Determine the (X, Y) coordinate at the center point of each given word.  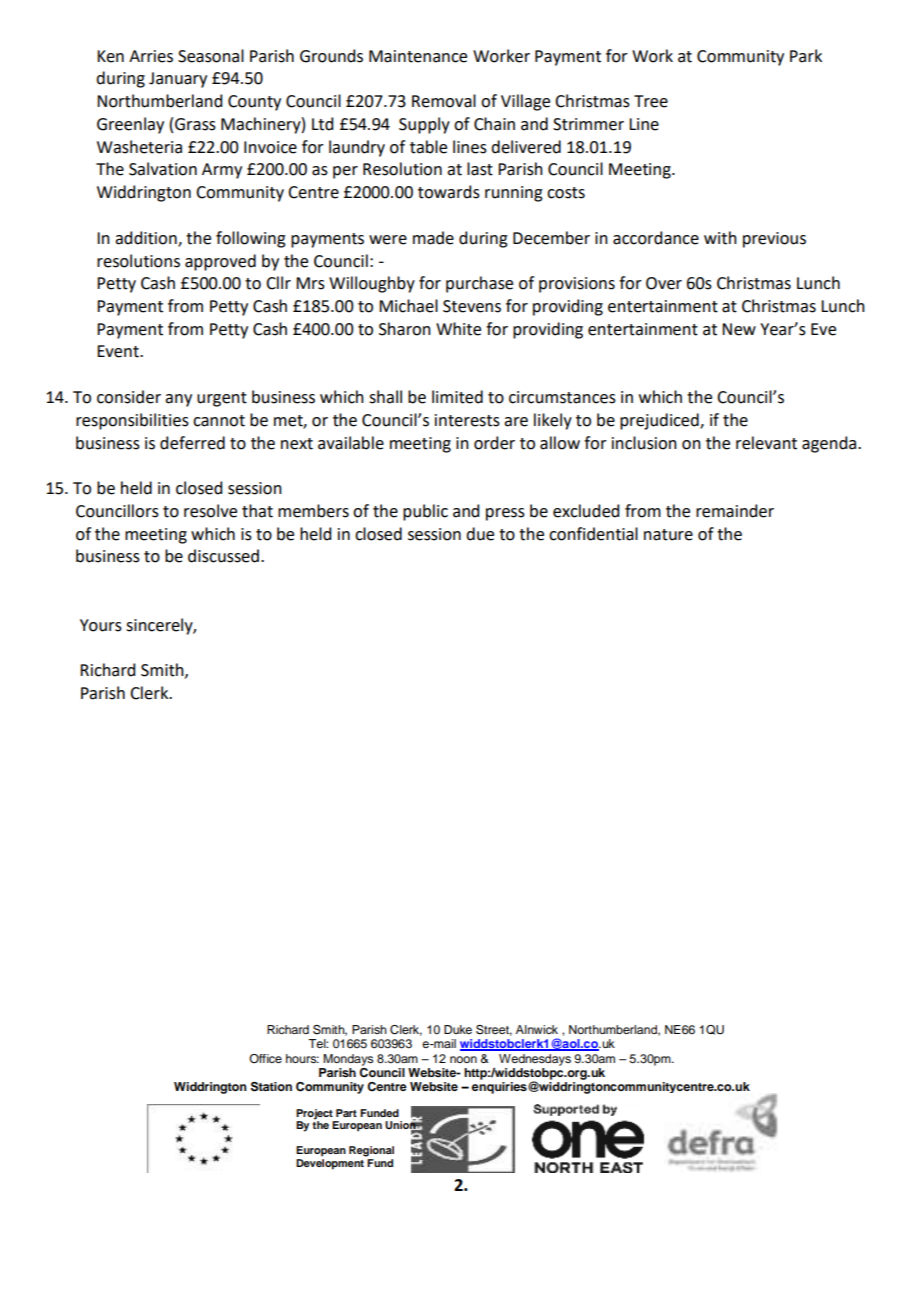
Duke (458, 1029)
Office (265, 1058)
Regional (371, 1151)
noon (463, 1059)
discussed (223, 556)
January (178, 80)
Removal (444, 101)
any (178, 400)
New (739, 329)
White (458, 329)
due (480, 534)
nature (668, 535)
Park (806, 56)
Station (271, 1087)
